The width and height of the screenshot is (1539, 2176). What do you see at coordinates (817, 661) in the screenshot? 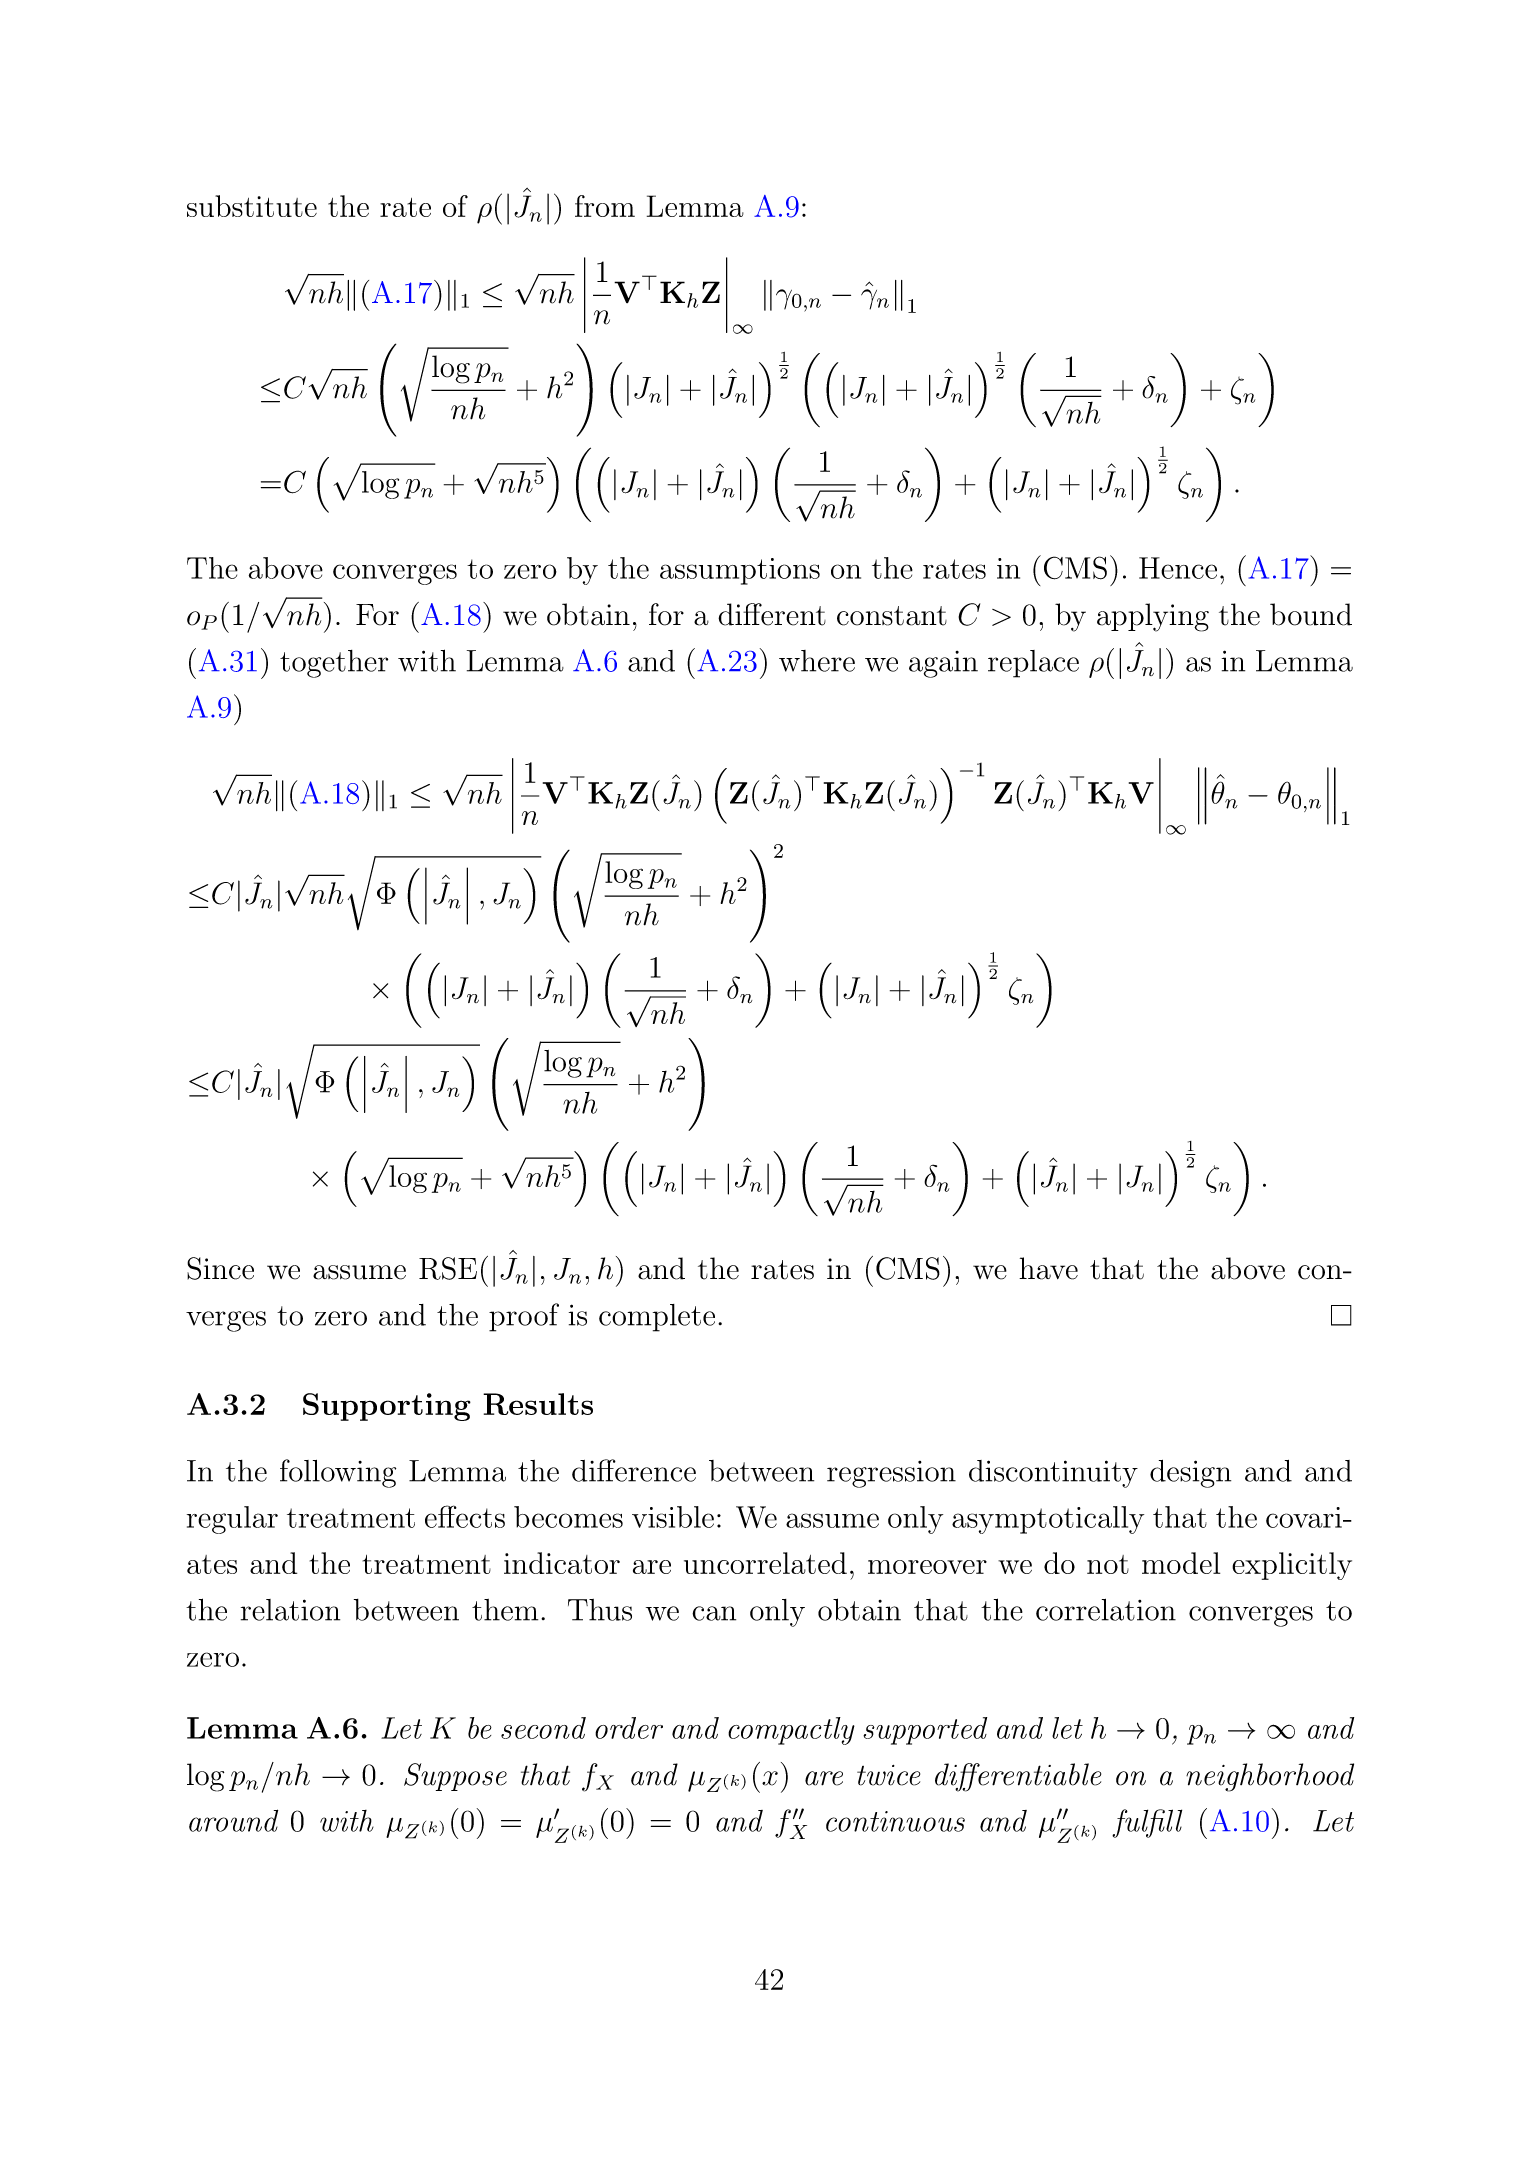
I see `where` at bounding box center [817, 661].
